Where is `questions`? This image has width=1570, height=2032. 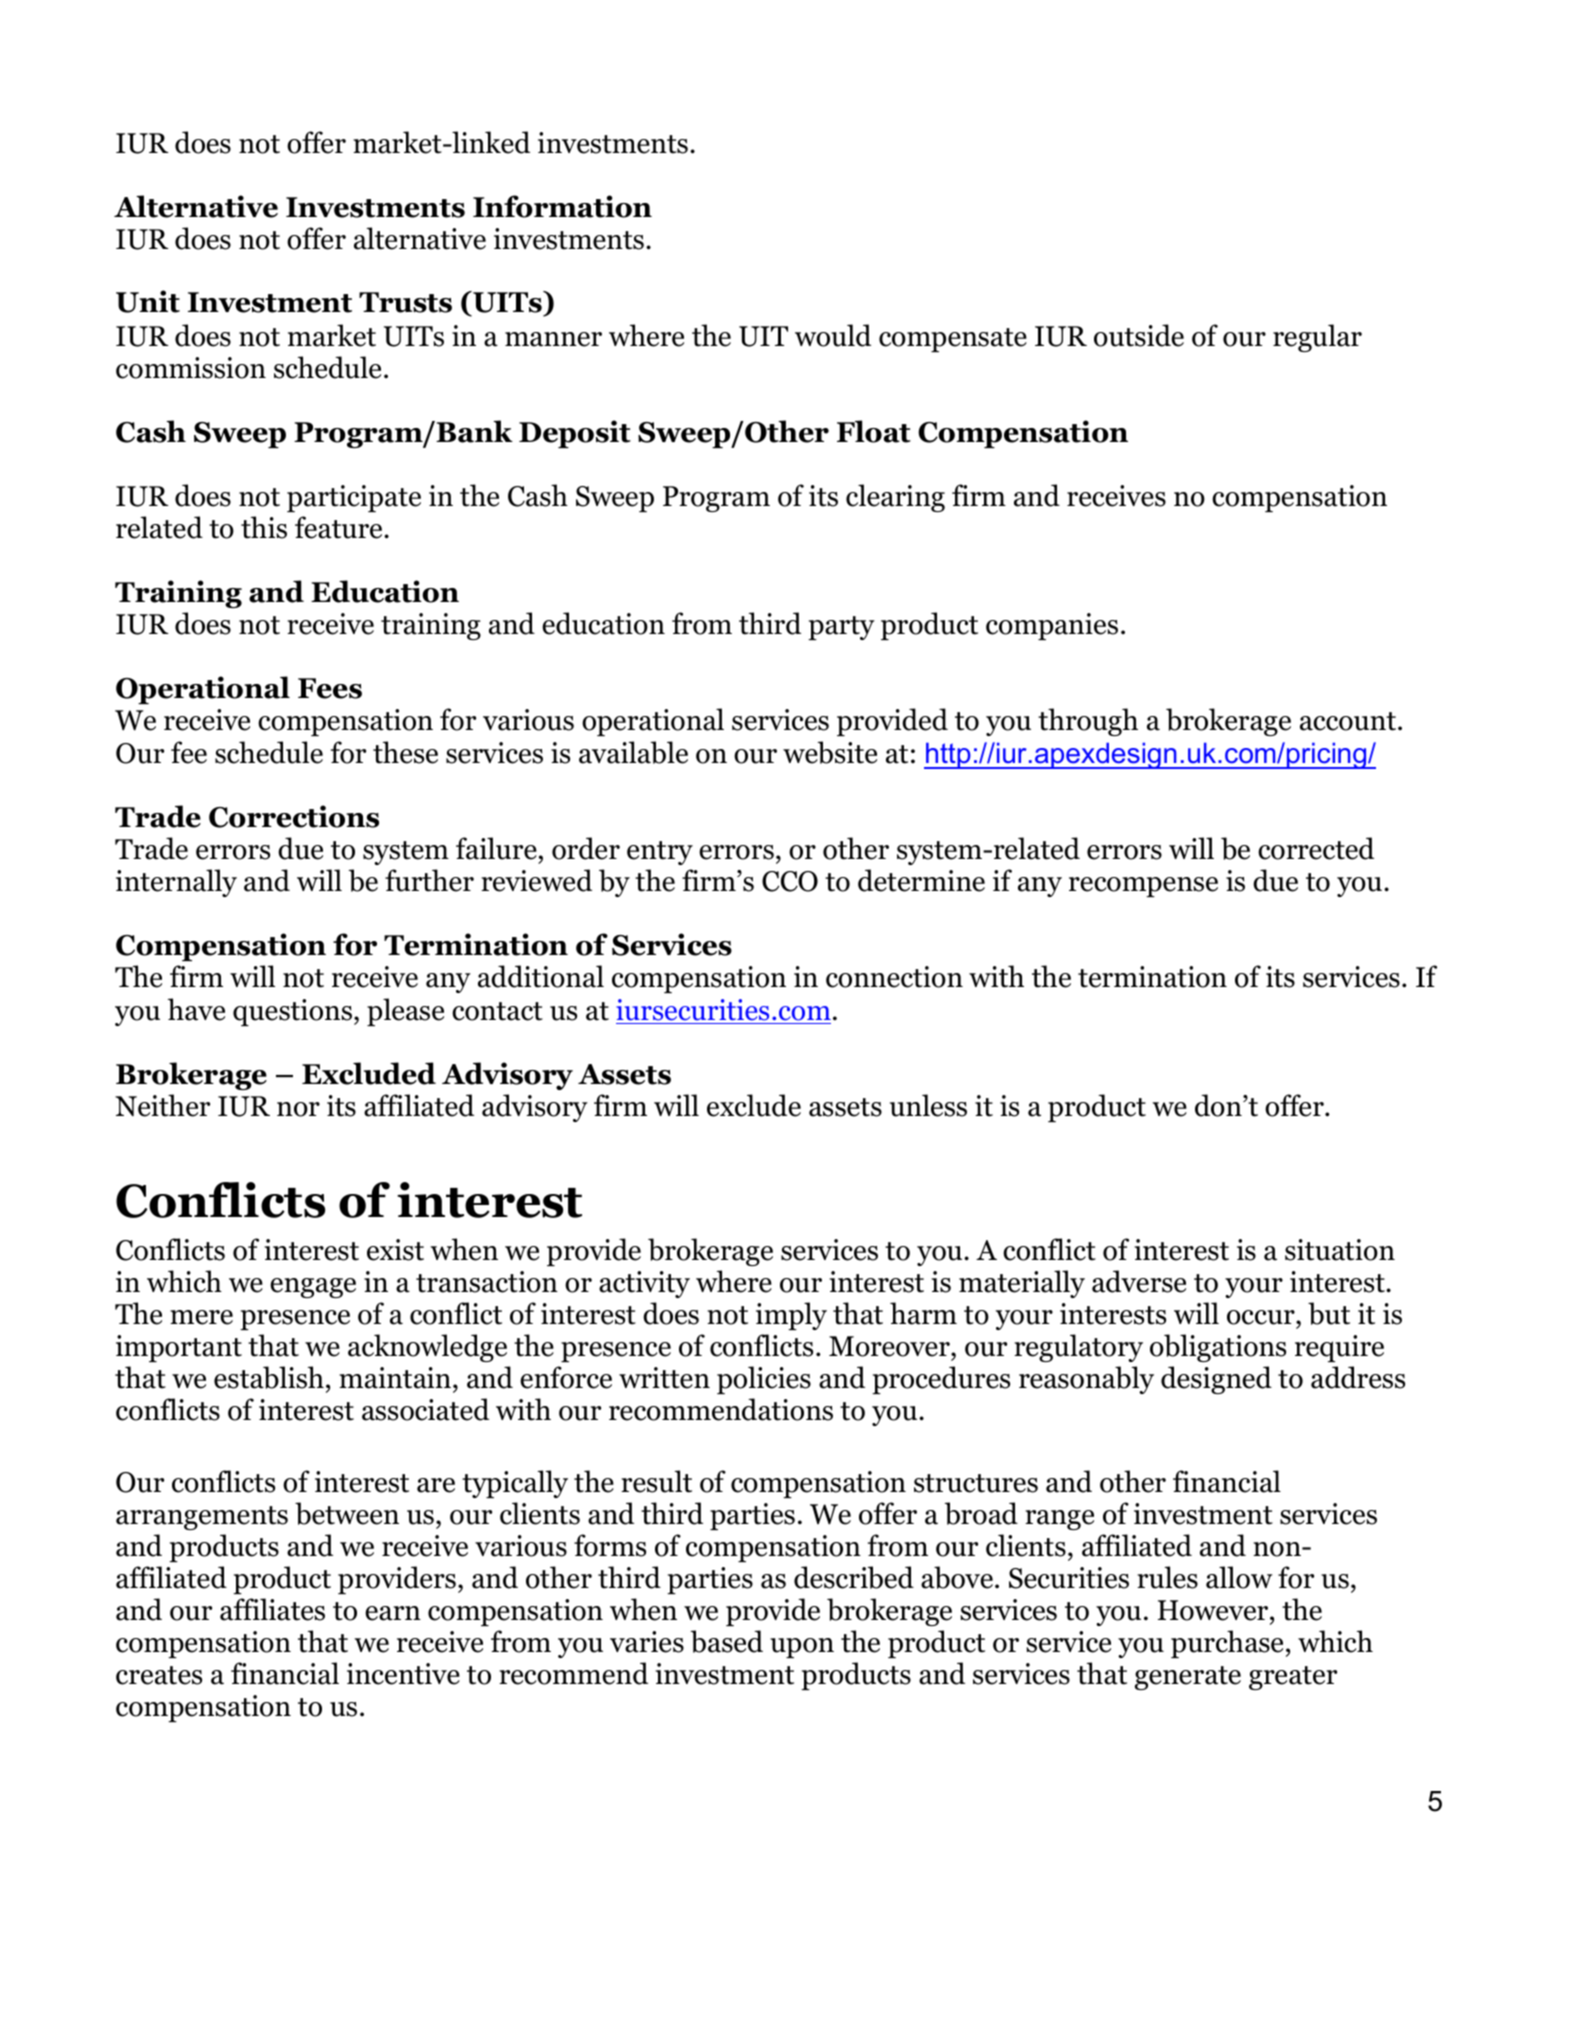 questions is located at coordinates (292, 1012).
